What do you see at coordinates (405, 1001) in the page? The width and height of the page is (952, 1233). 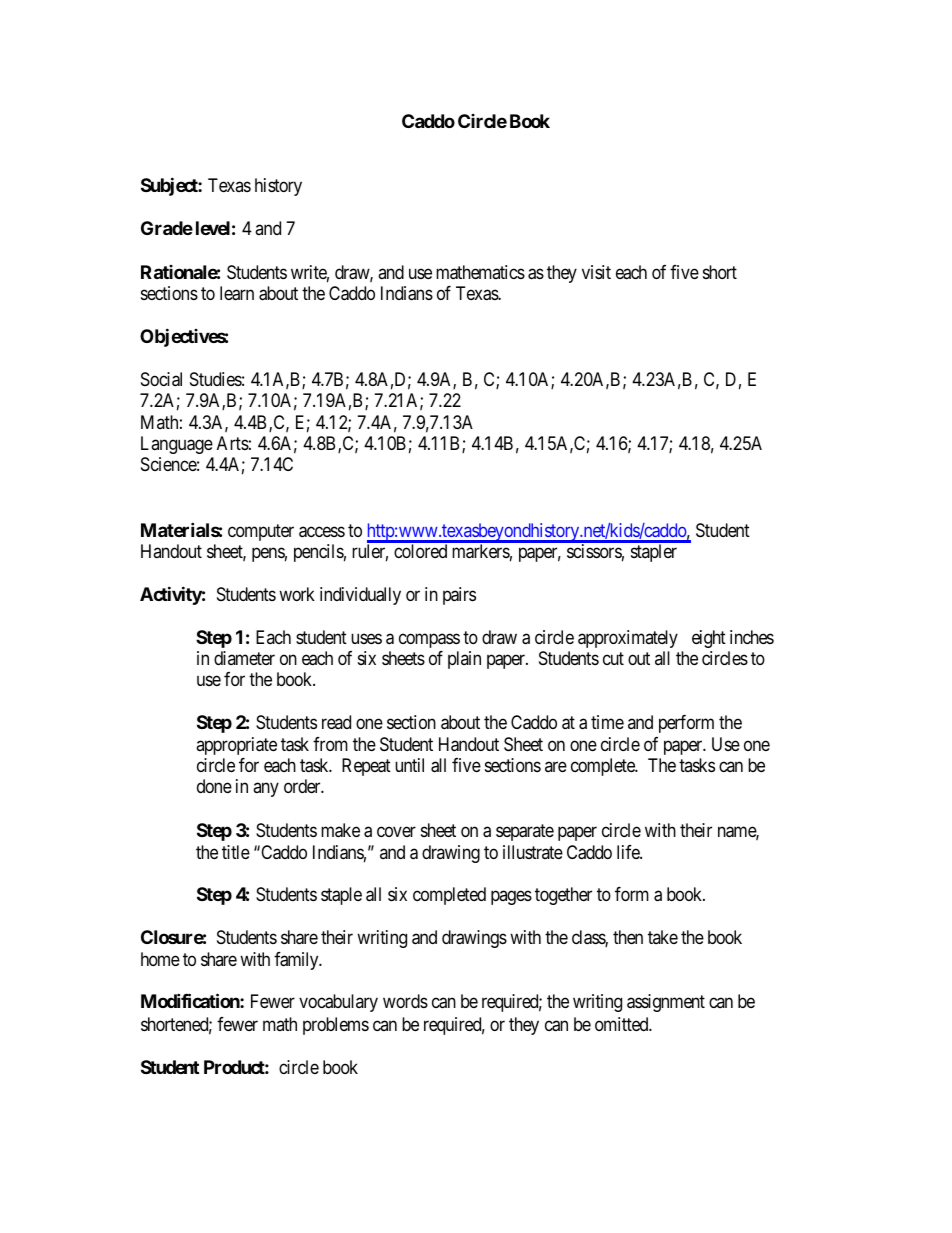 I see `words` at bounding box center [405, 1001].
